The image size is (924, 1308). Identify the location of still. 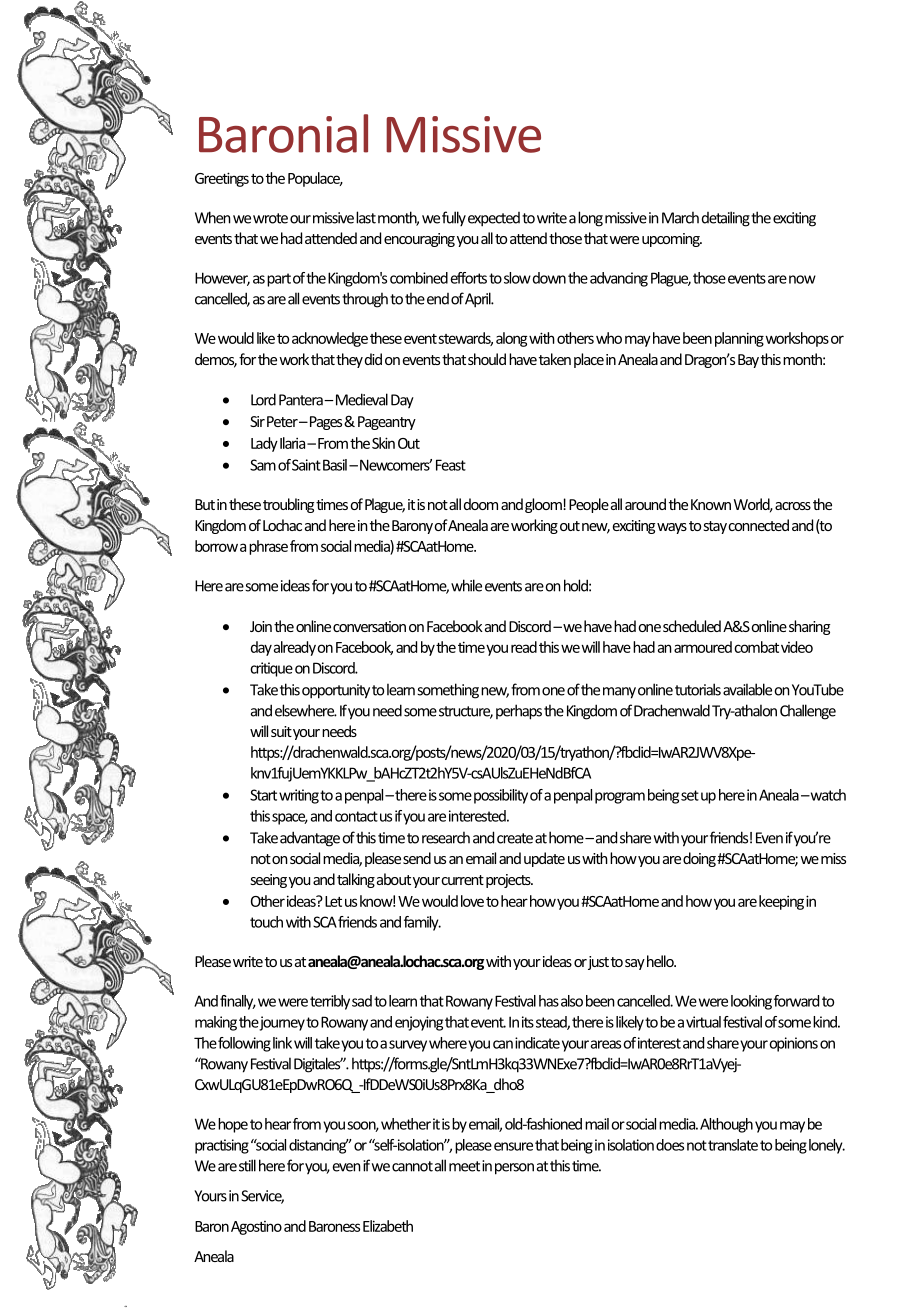
(247, 1165).
